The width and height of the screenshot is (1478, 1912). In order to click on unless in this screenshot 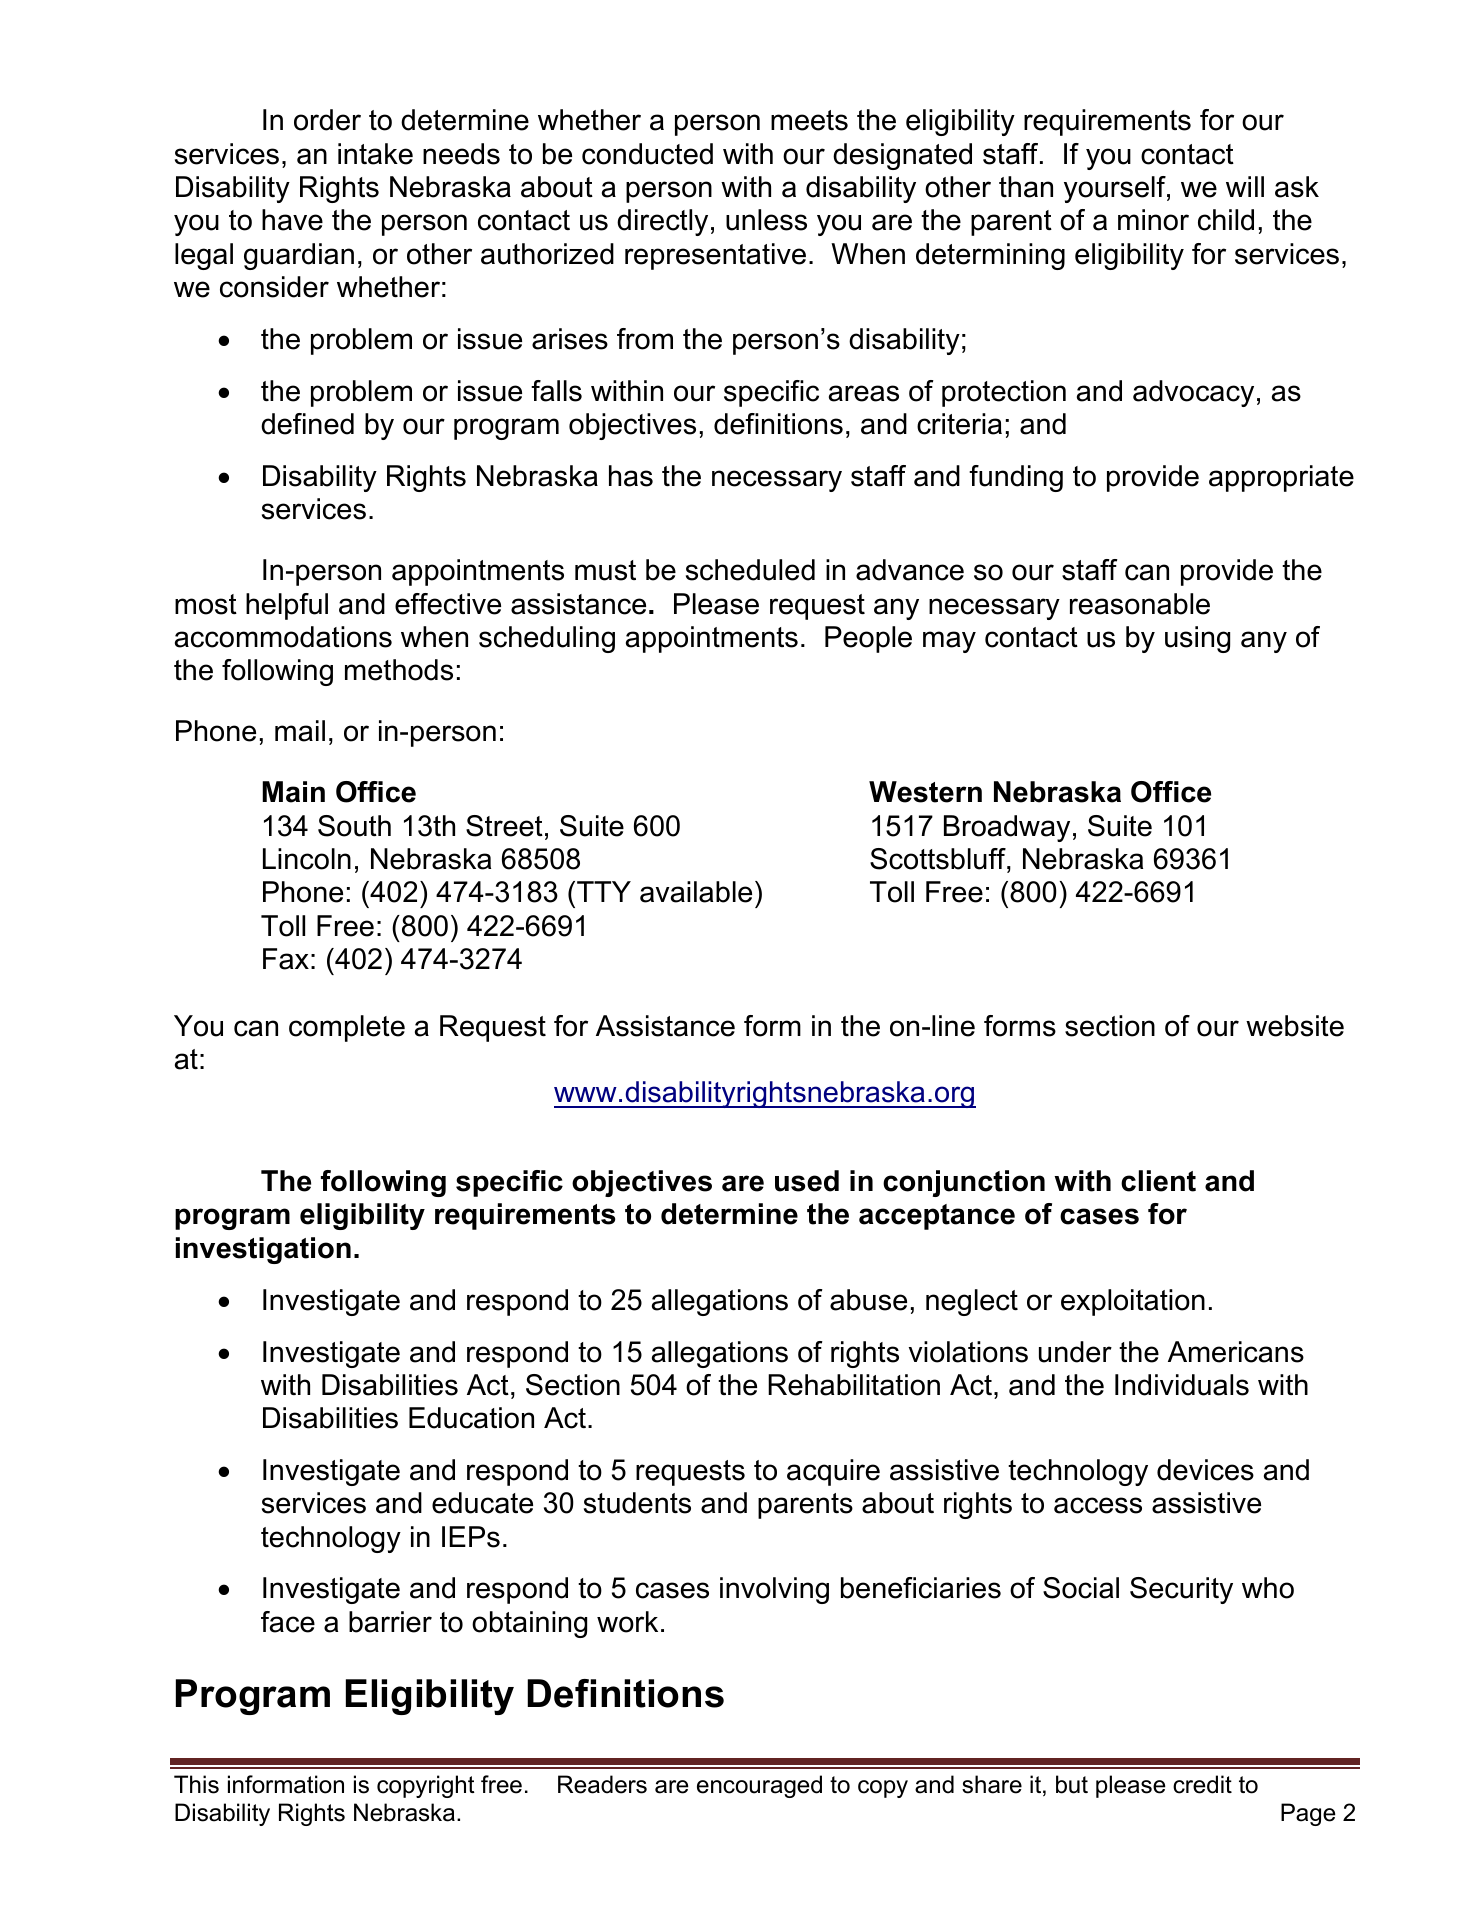, I will do `click(766, 220)`.
